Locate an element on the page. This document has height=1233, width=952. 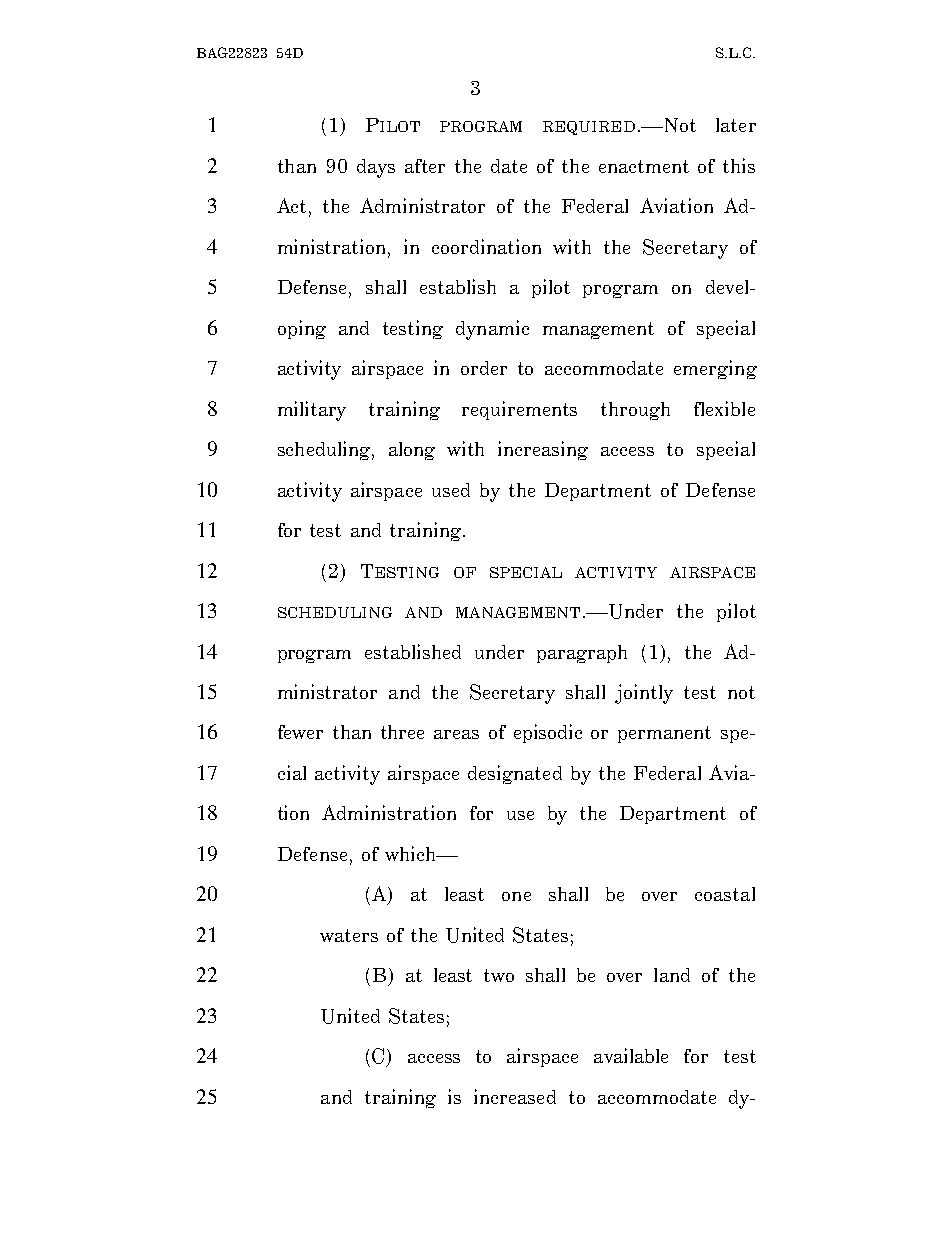
enactment is located at coordinates (644, 166).
